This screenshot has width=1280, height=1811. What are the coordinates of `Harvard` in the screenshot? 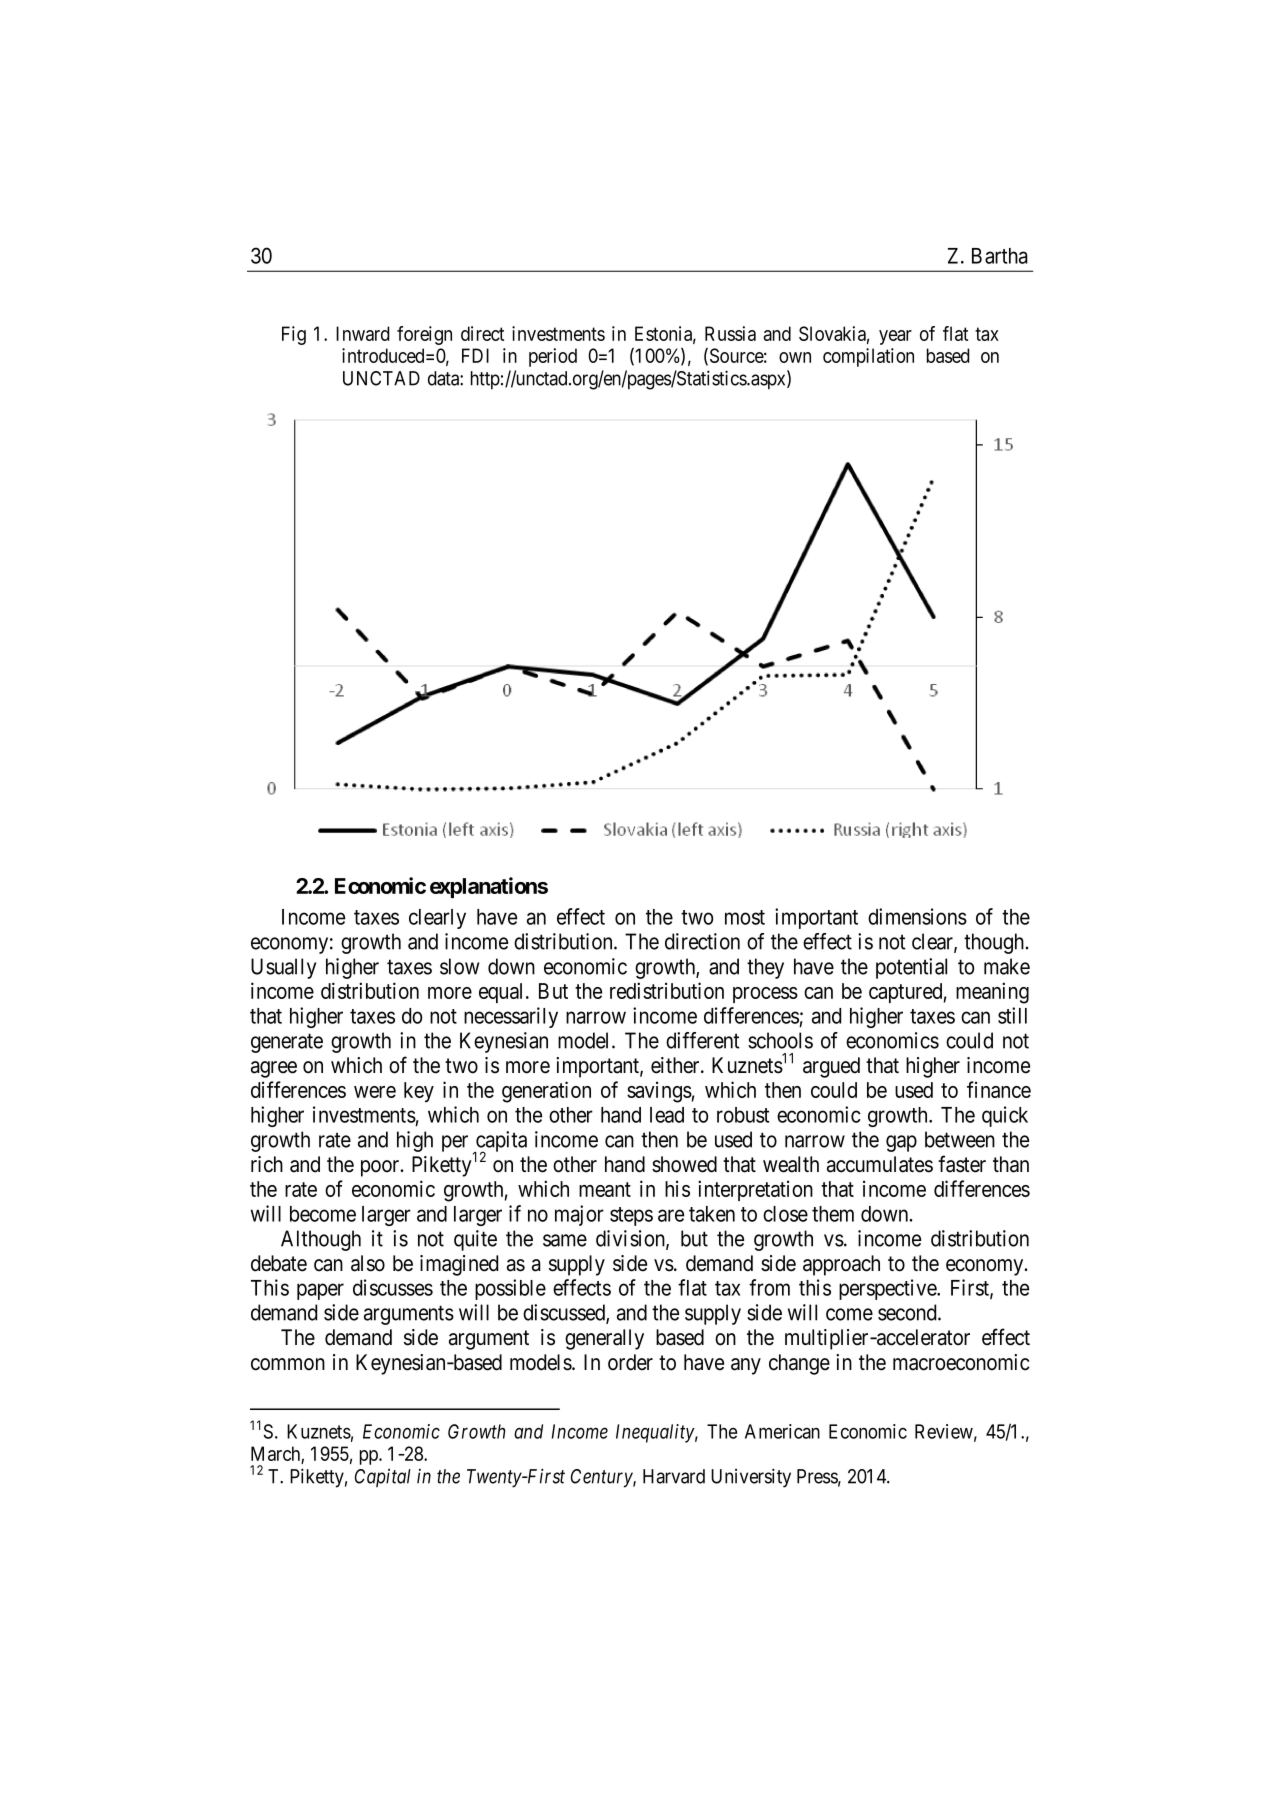 It's located at (674, 1476).
